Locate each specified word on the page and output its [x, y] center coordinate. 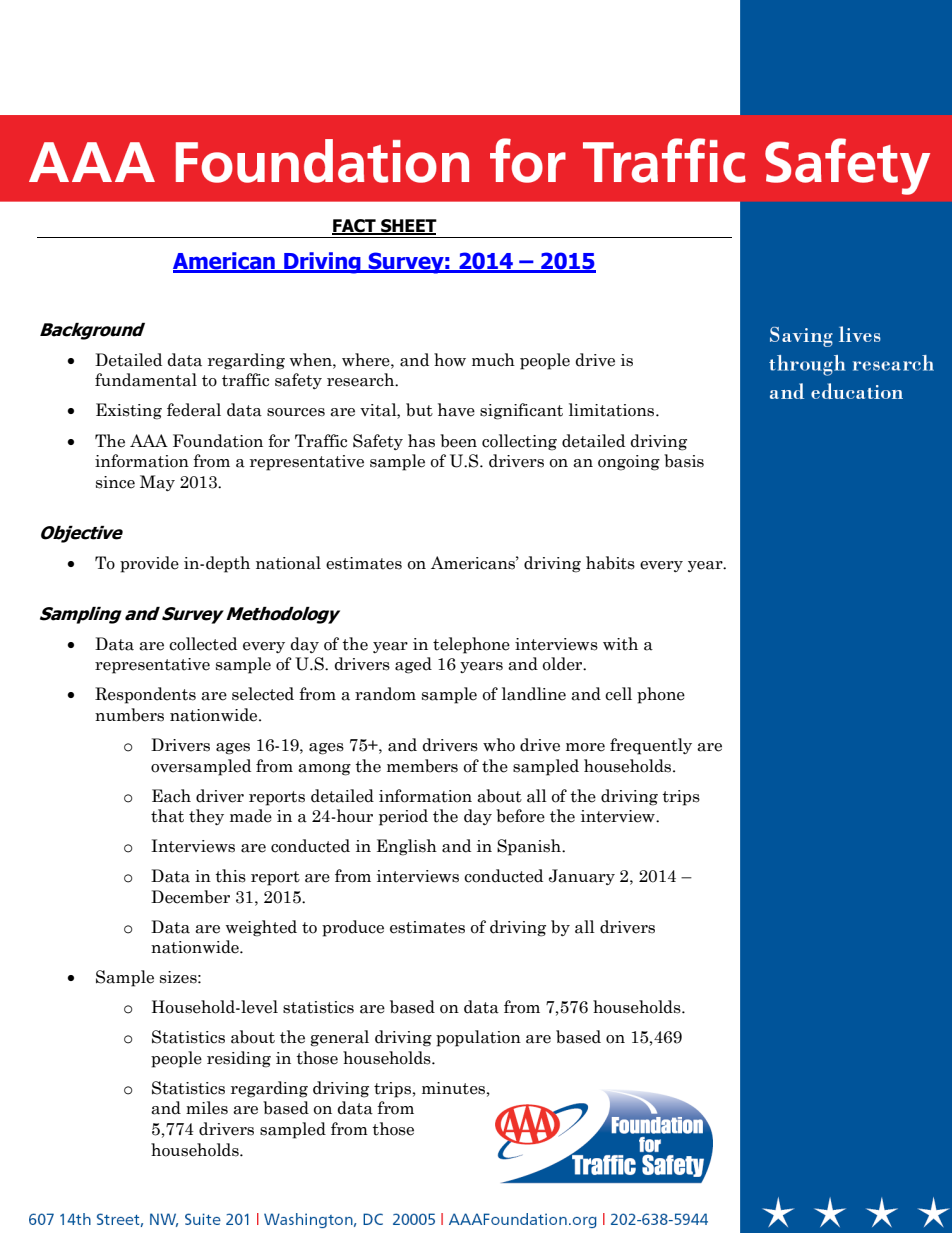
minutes [453, 1088]
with [620, 644]
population [478, 1038]
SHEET [408, 227]
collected [203, 644]
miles [207, 1108]
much [493, 360]
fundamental [146, 380]
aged [413, 665]
